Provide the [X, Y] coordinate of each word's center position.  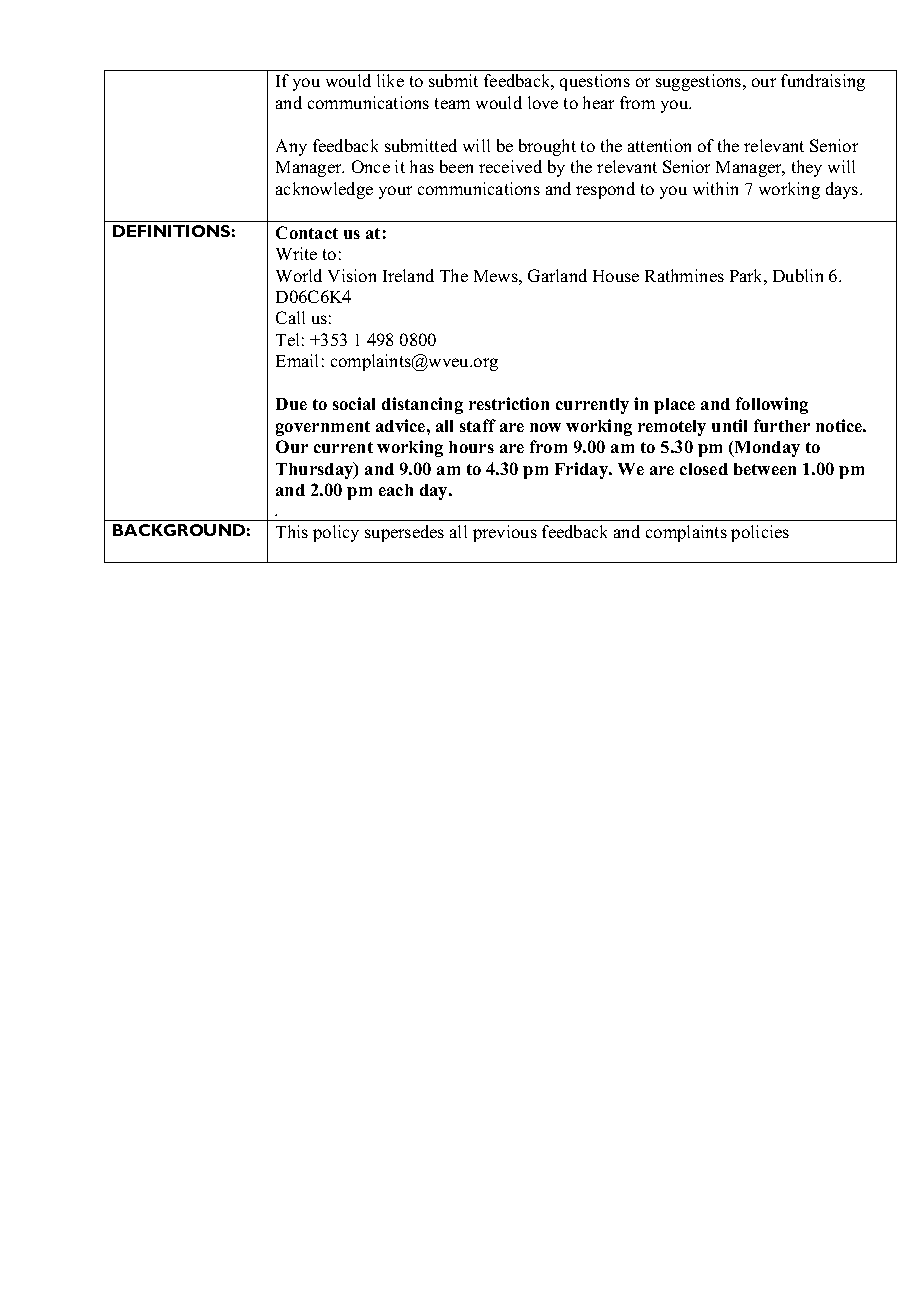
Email [297, 360]
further [782, 425]
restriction [509, 403]
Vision [352, 275]
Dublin [798, 275]
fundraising [823, 82]
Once [371, 166]
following [772, 405]
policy [336, 533]
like [390, 80]
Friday [583, 470]
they [807, 168]
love [543, 102]
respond [605, 190]
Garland [557, 275]
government [323, 428]
